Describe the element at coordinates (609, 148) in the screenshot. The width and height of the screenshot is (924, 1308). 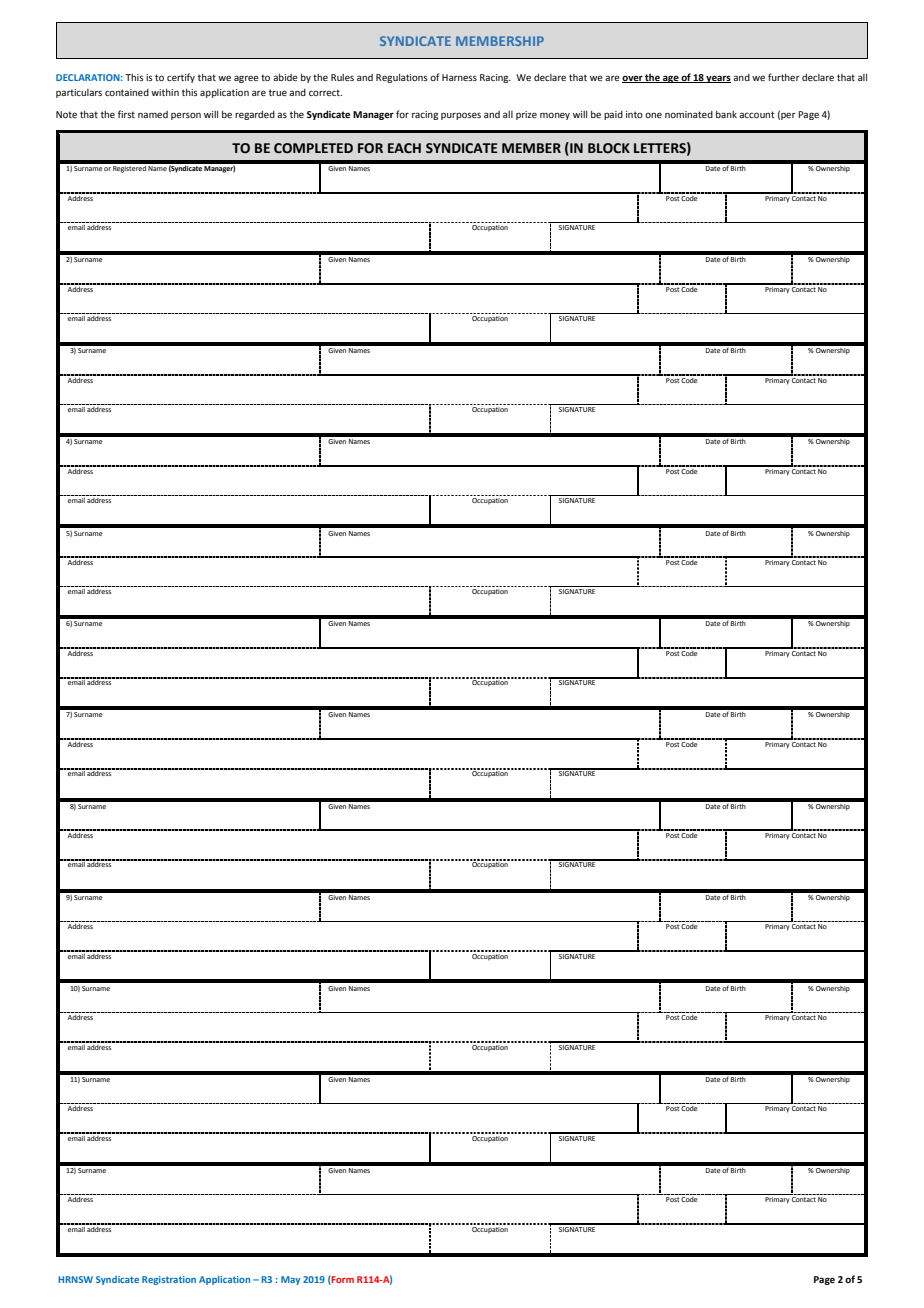
I see `BLOCK` at that location.
